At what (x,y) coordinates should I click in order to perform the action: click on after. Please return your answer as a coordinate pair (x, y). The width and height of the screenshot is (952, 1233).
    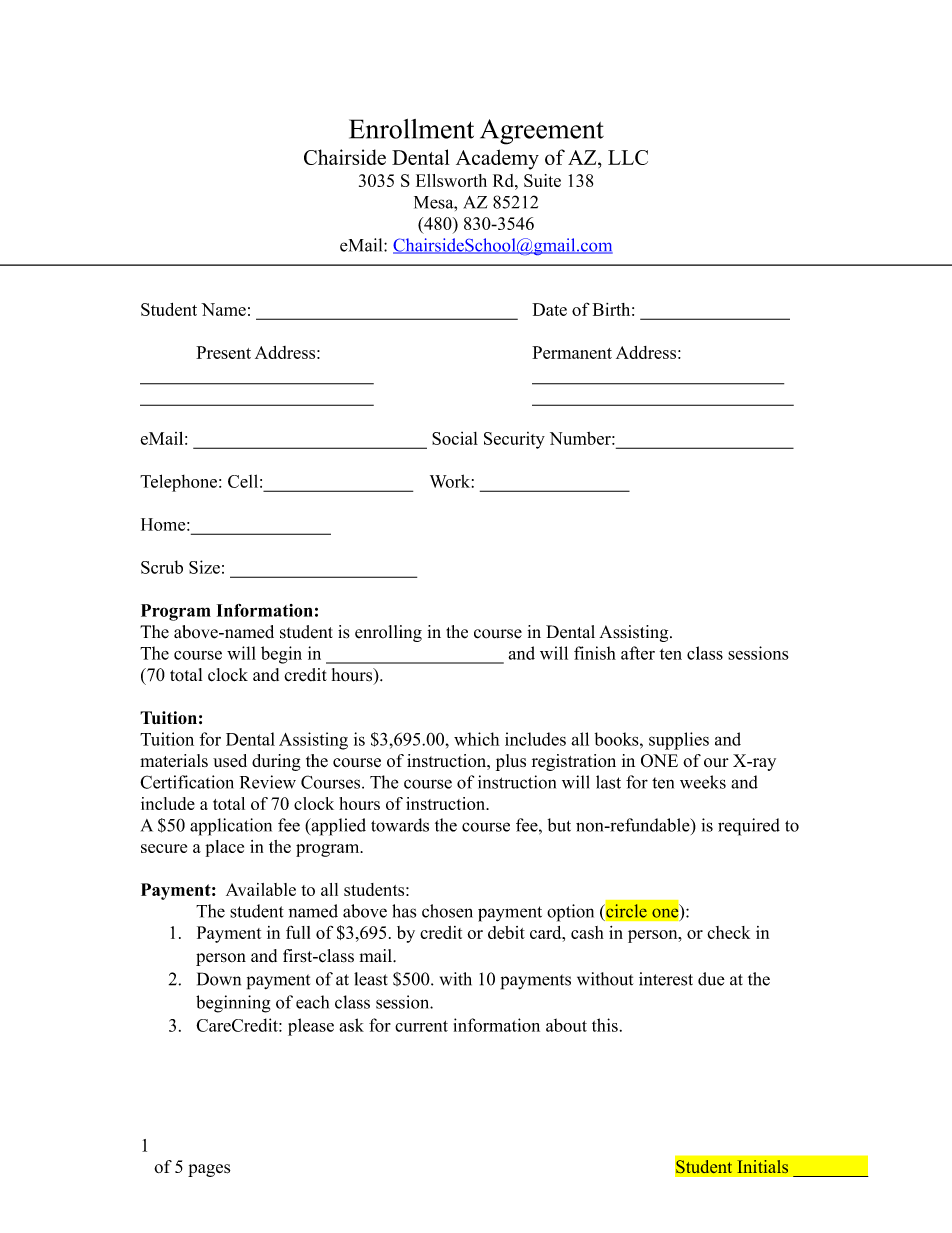
    Looking at the image, I should click on (638, 653).
